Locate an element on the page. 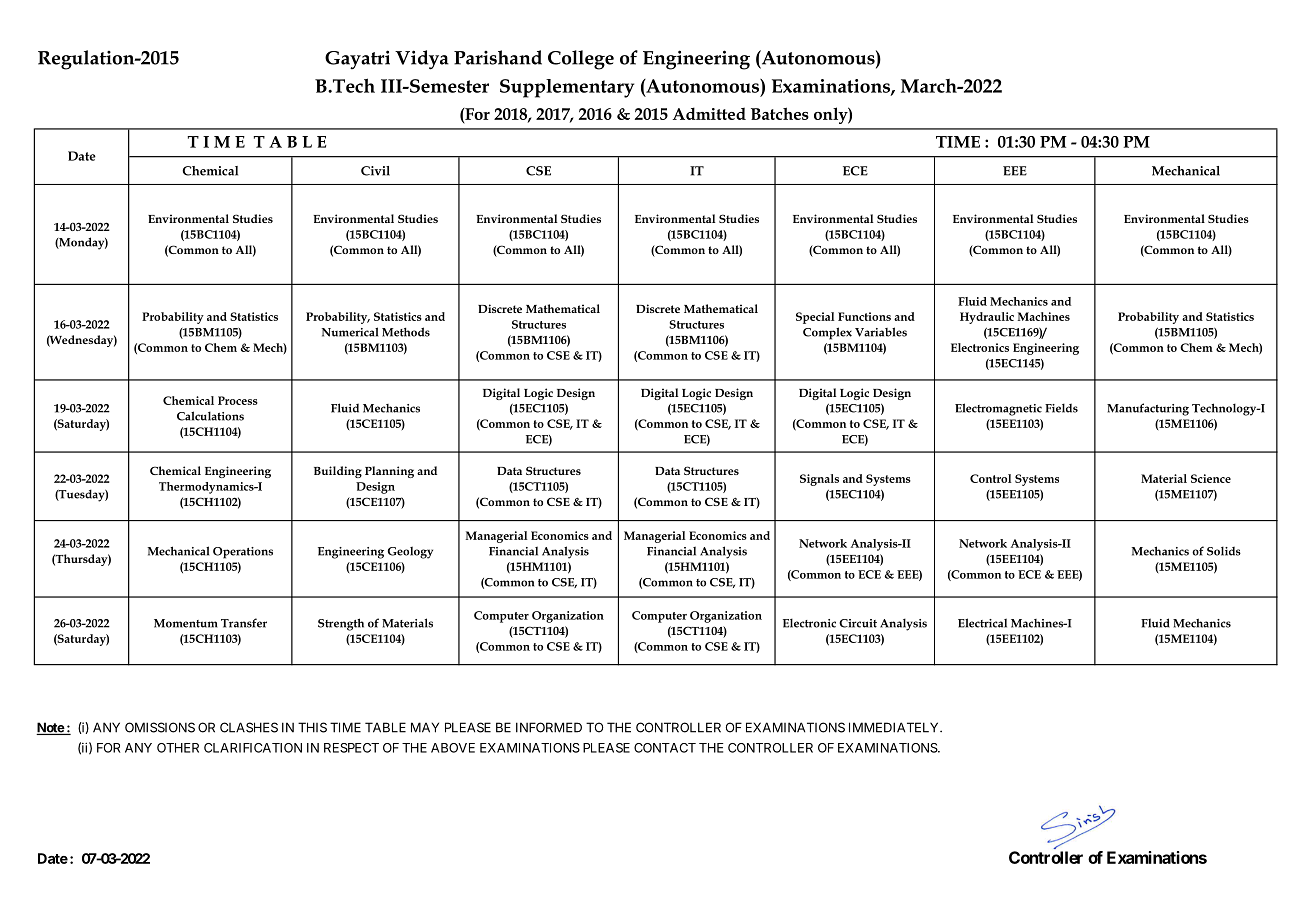 This document has height=924, width=1308. Complex is located at coordinates (827, 333).
